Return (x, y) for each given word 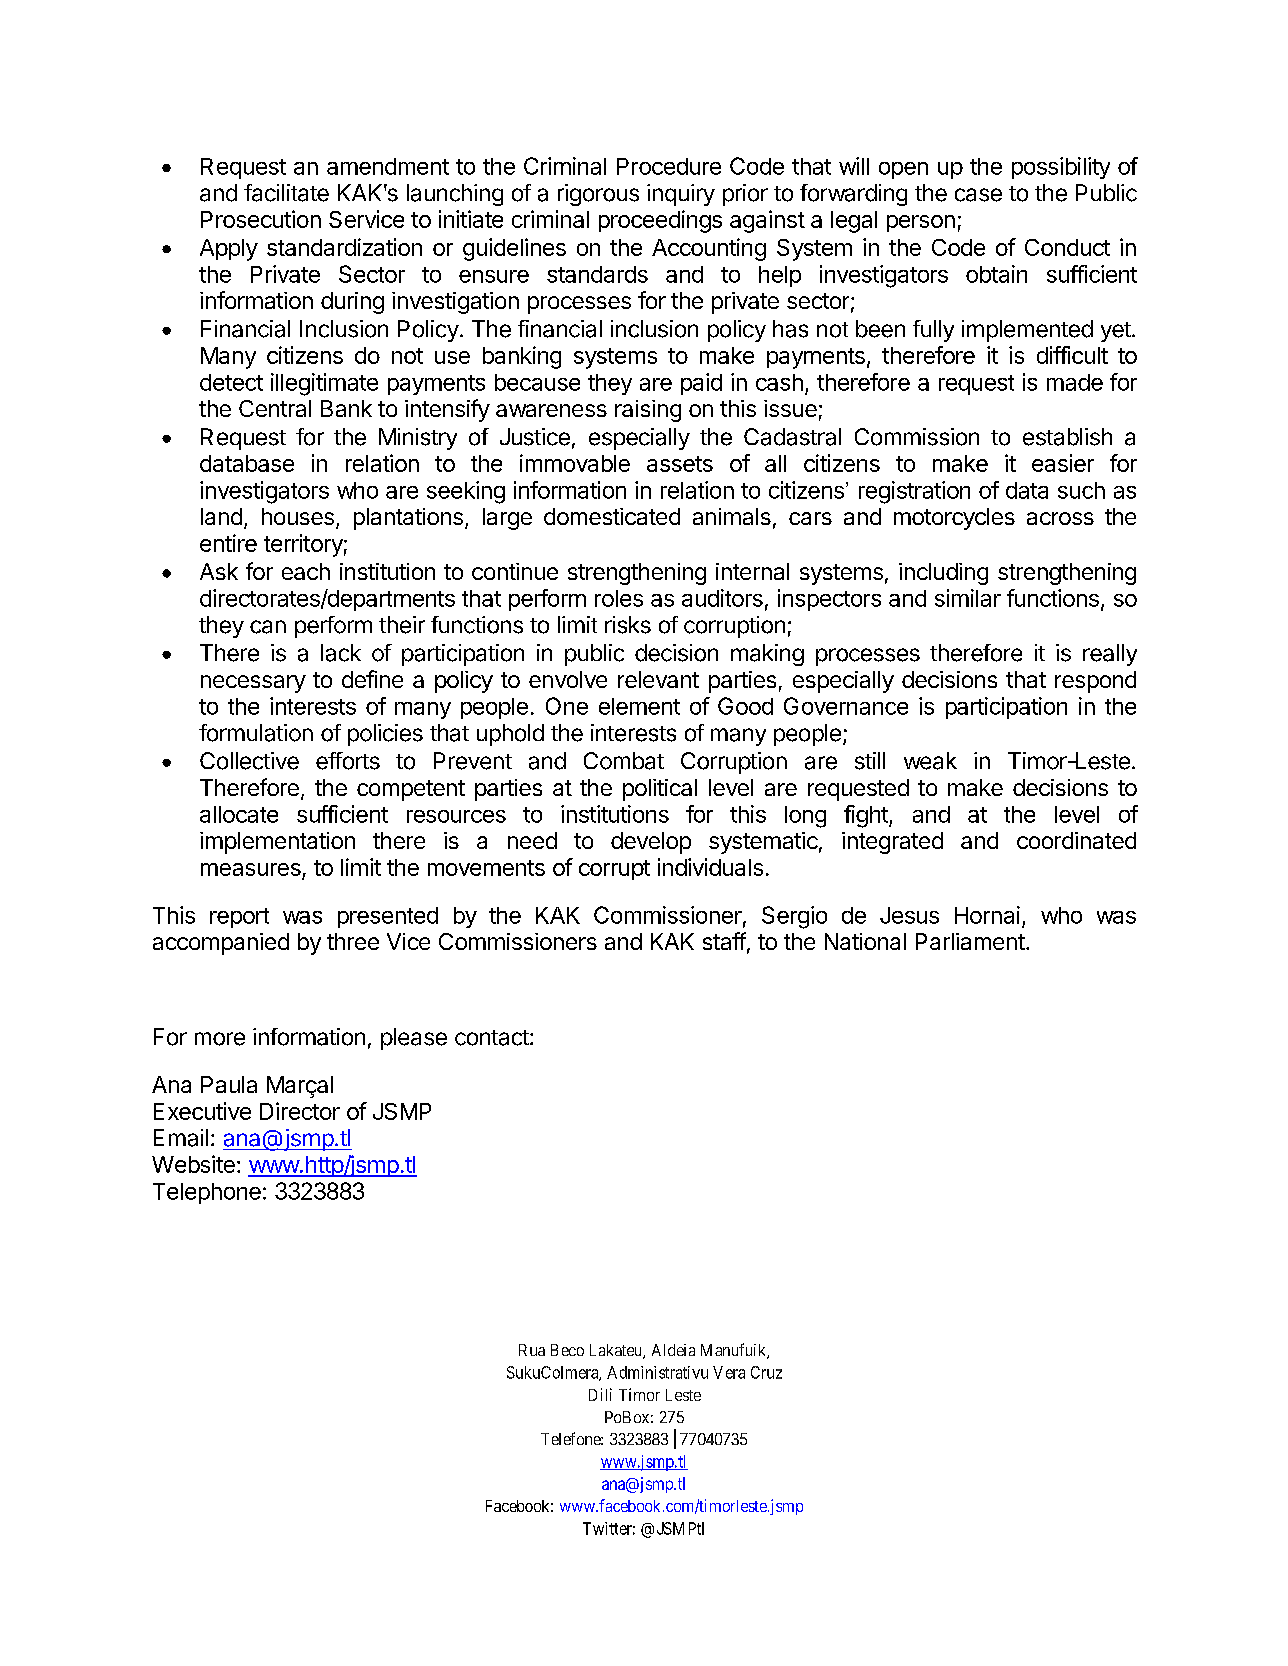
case (978, 195)
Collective (249, 761)
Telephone (207, 1193)
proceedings (660, 221)
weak (930, 761)
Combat (624, 761)
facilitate (286, 193)
